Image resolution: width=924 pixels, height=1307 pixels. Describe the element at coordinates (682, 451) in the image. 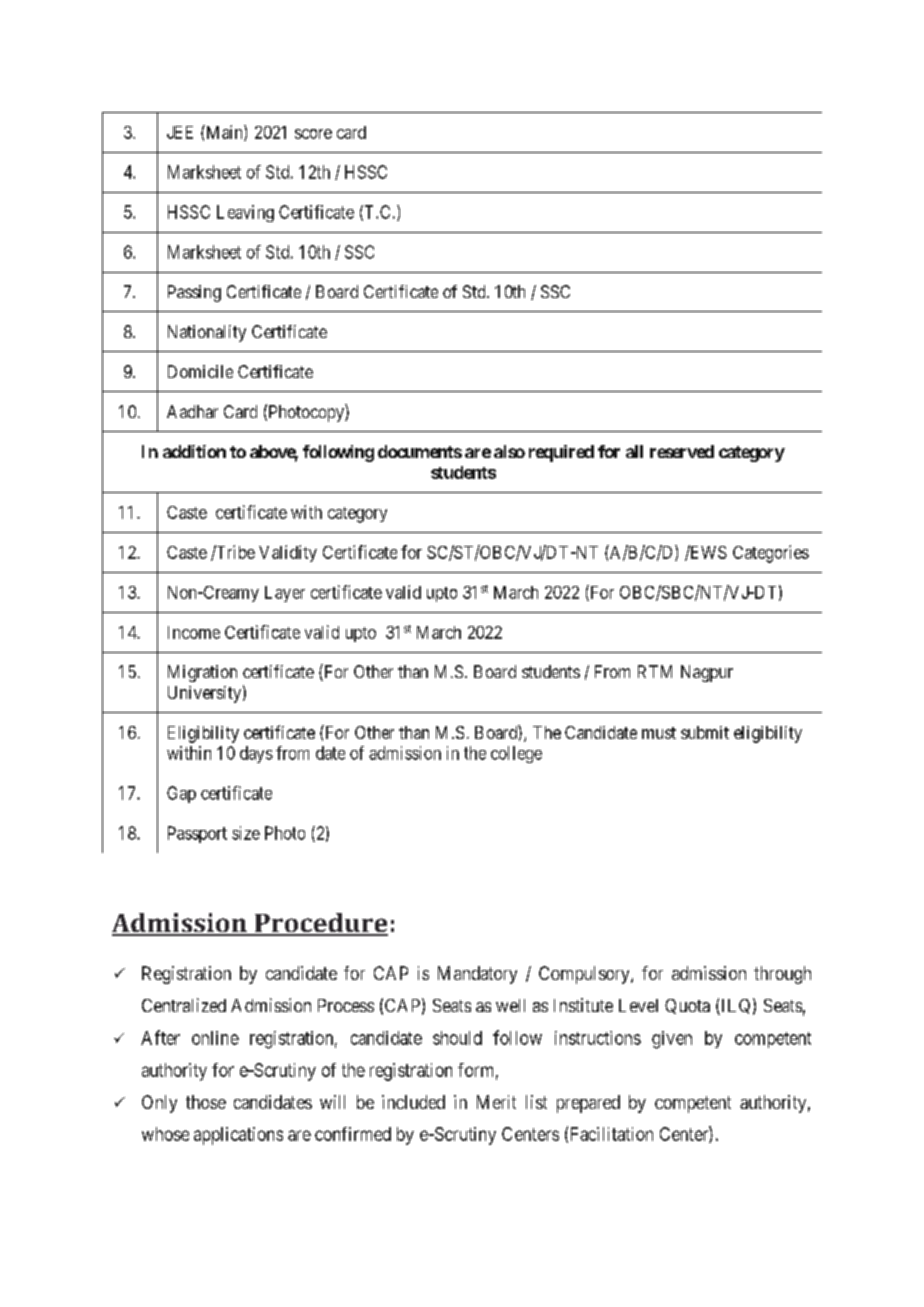

I see `reserved` at that location.
